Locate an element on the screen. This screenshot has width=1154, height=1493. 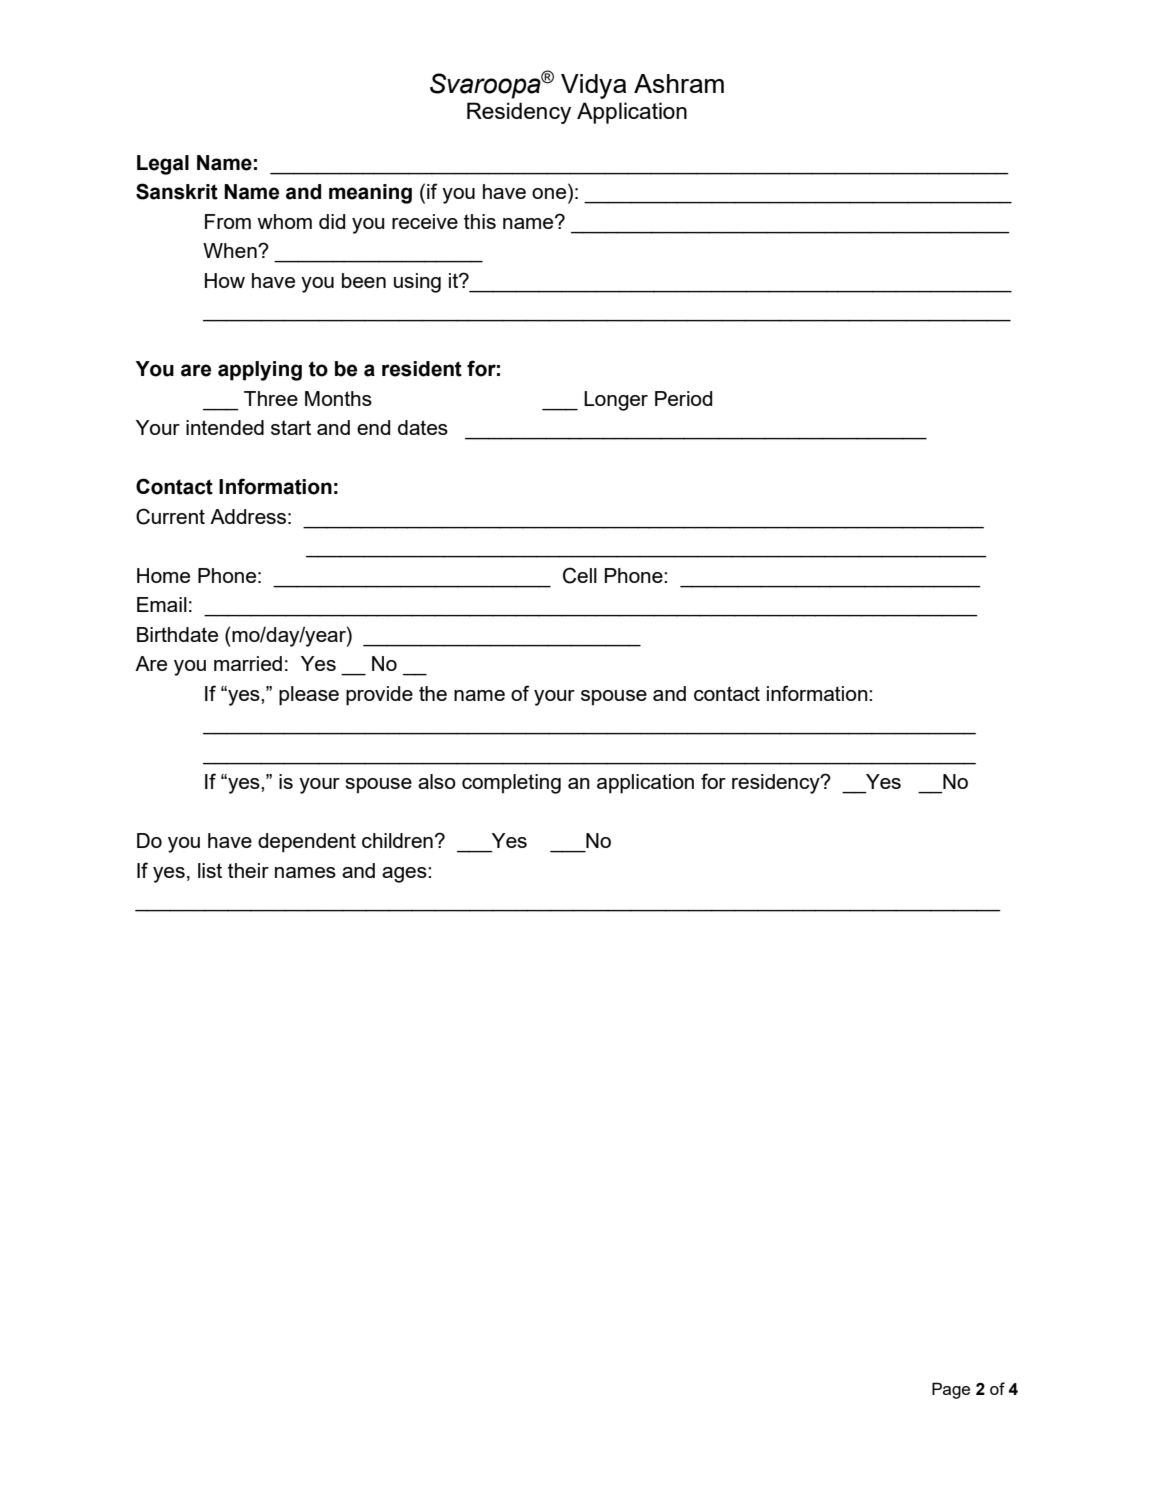
list is located at coordinates (210, 870).
